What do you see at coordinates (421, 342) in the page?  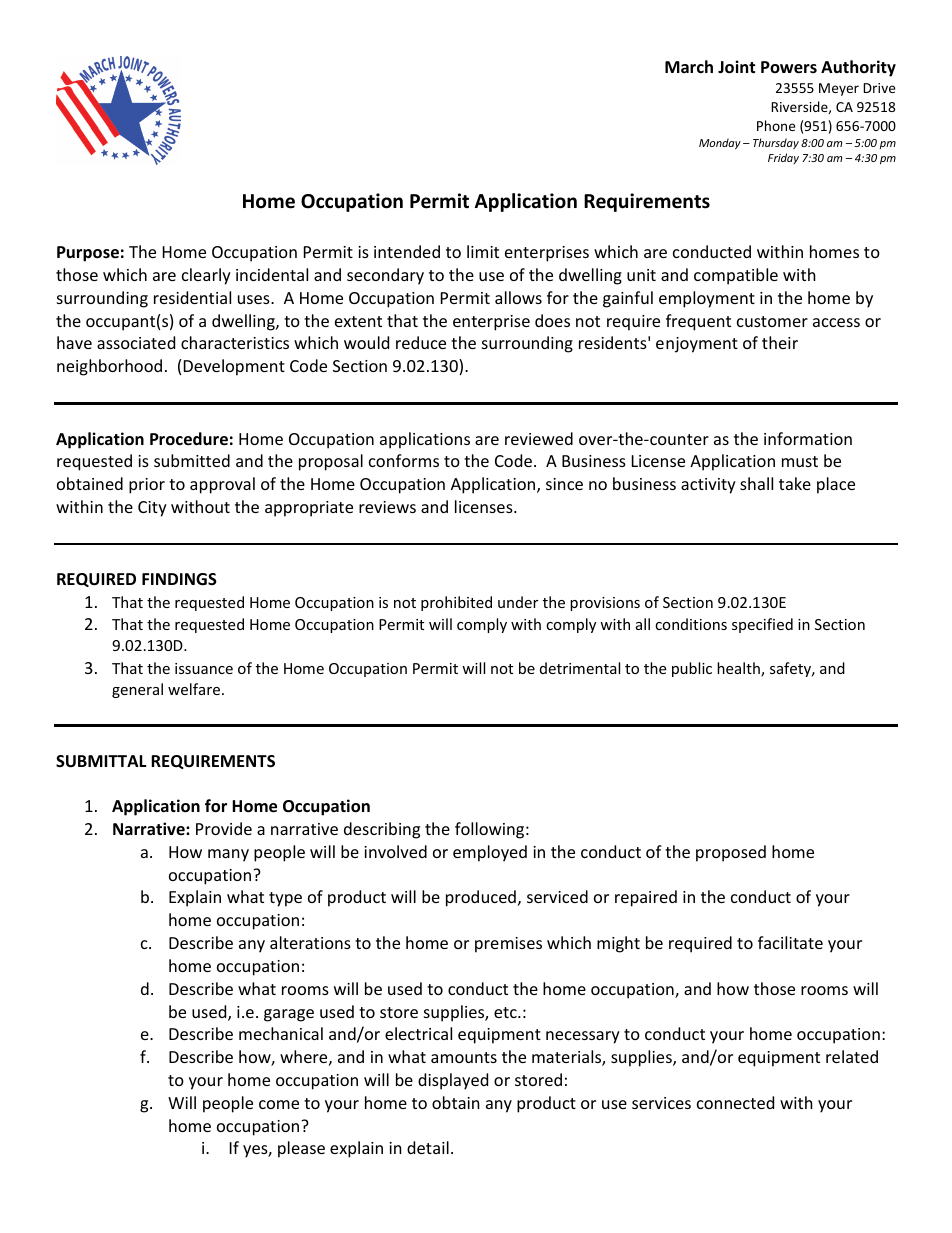 I see `reduce` at bounding box center [421, 342].
